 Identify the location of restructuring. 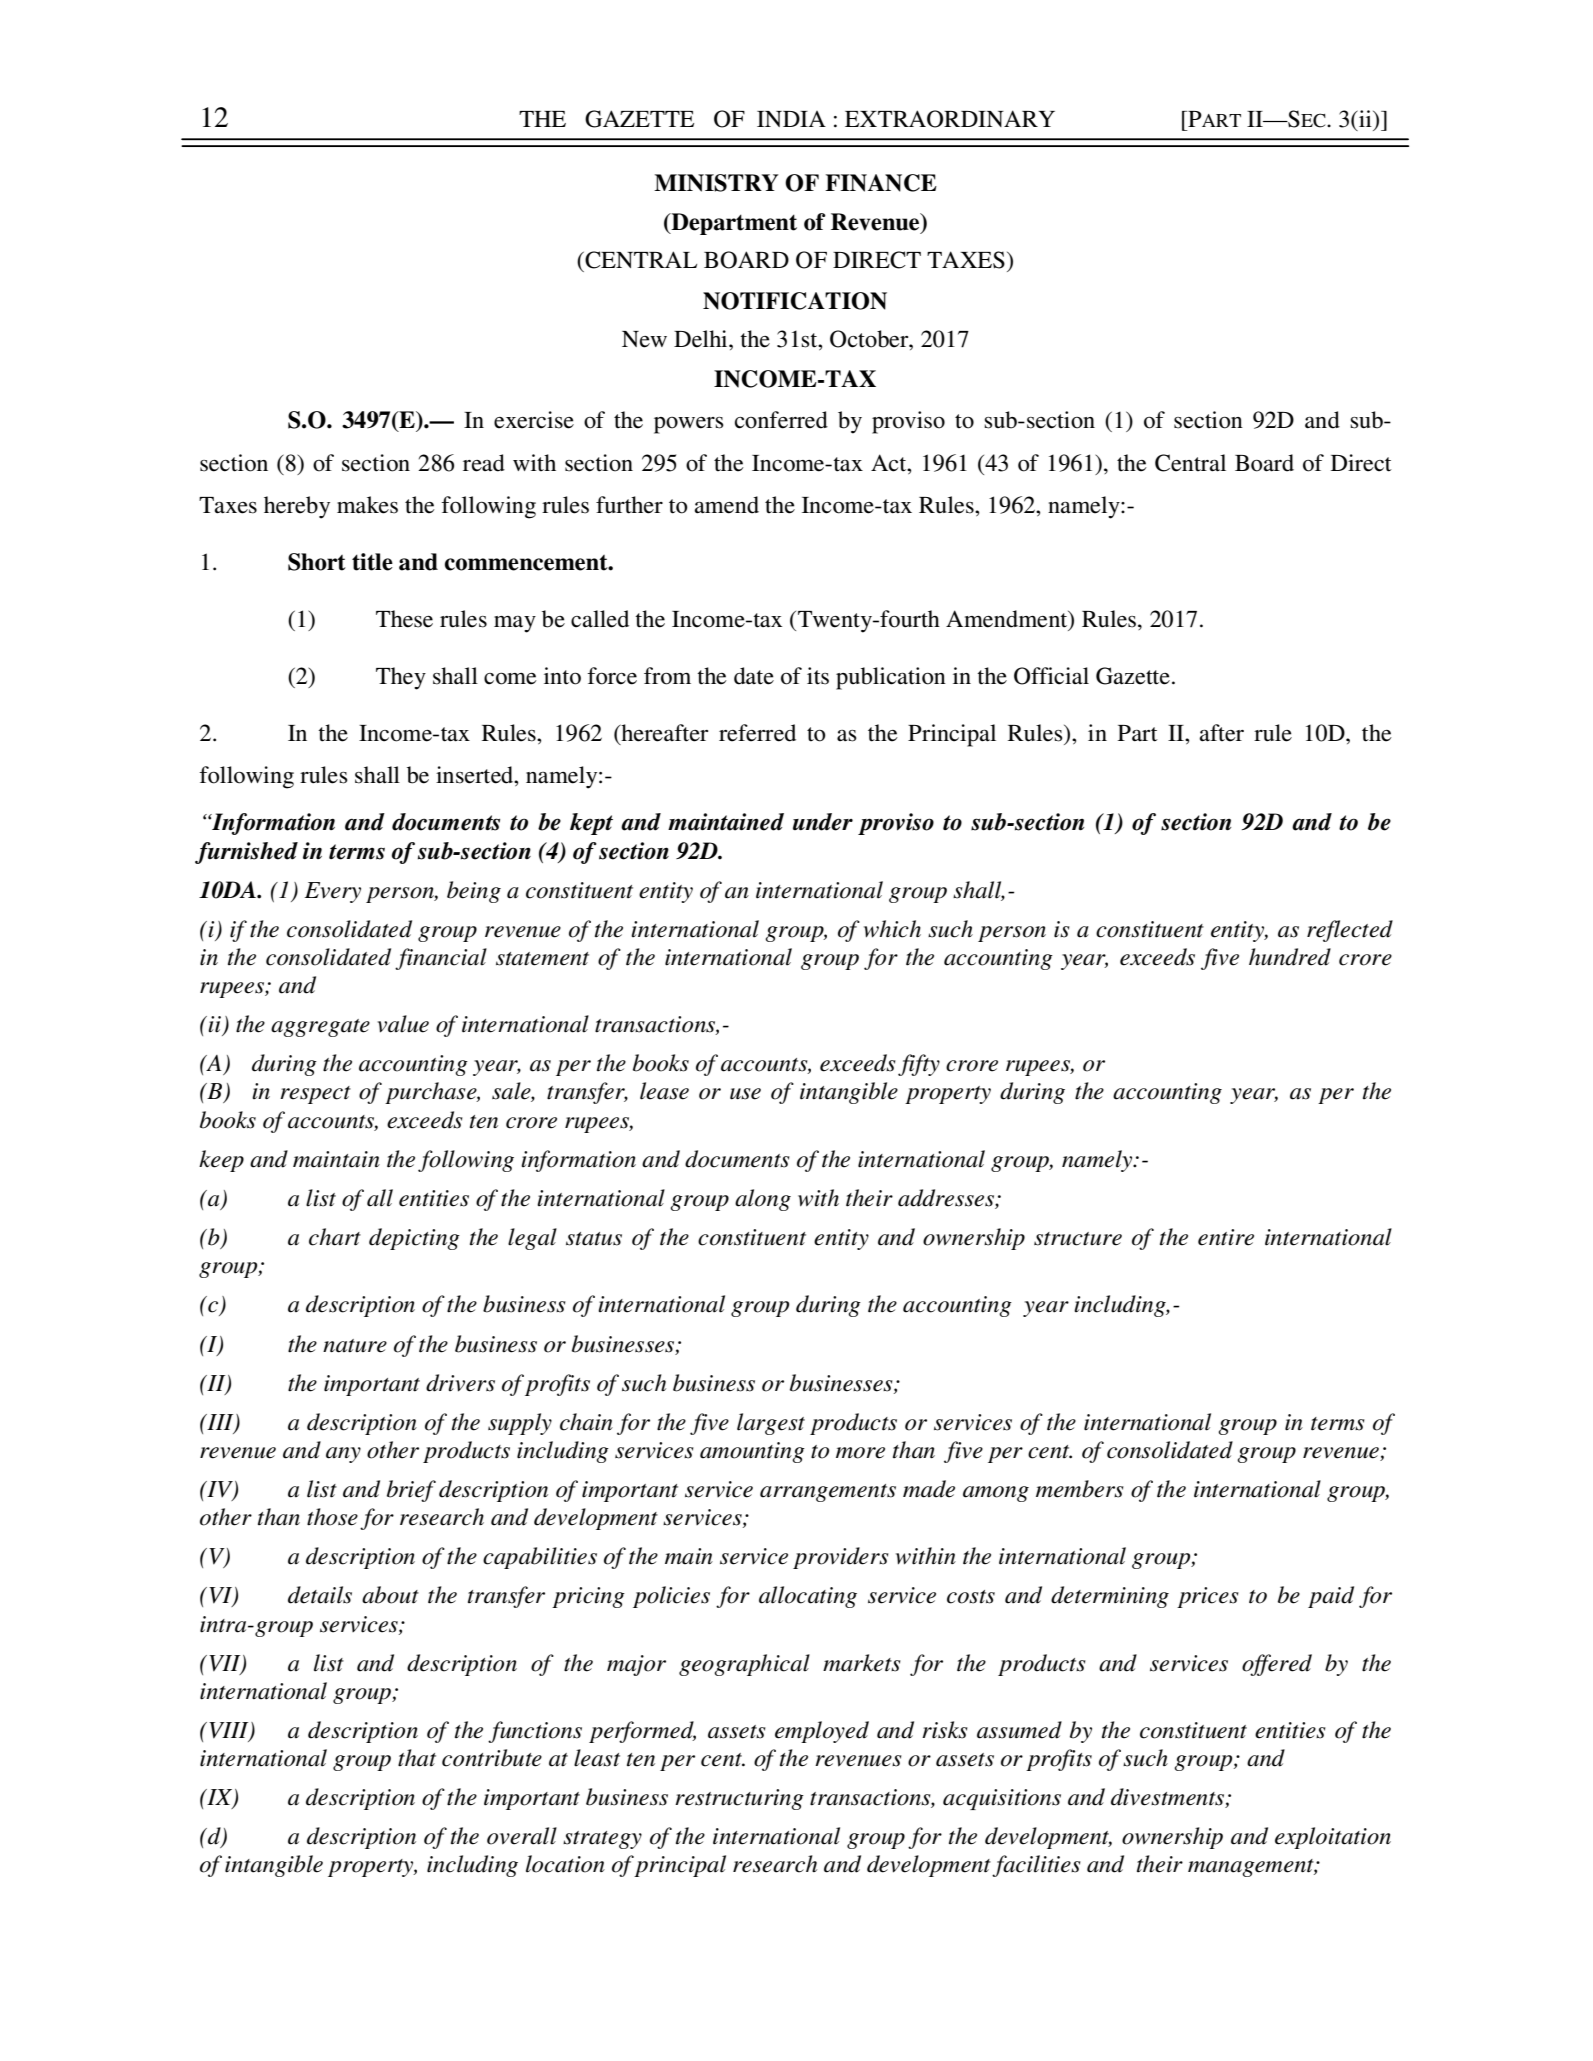
(739, 1799).
